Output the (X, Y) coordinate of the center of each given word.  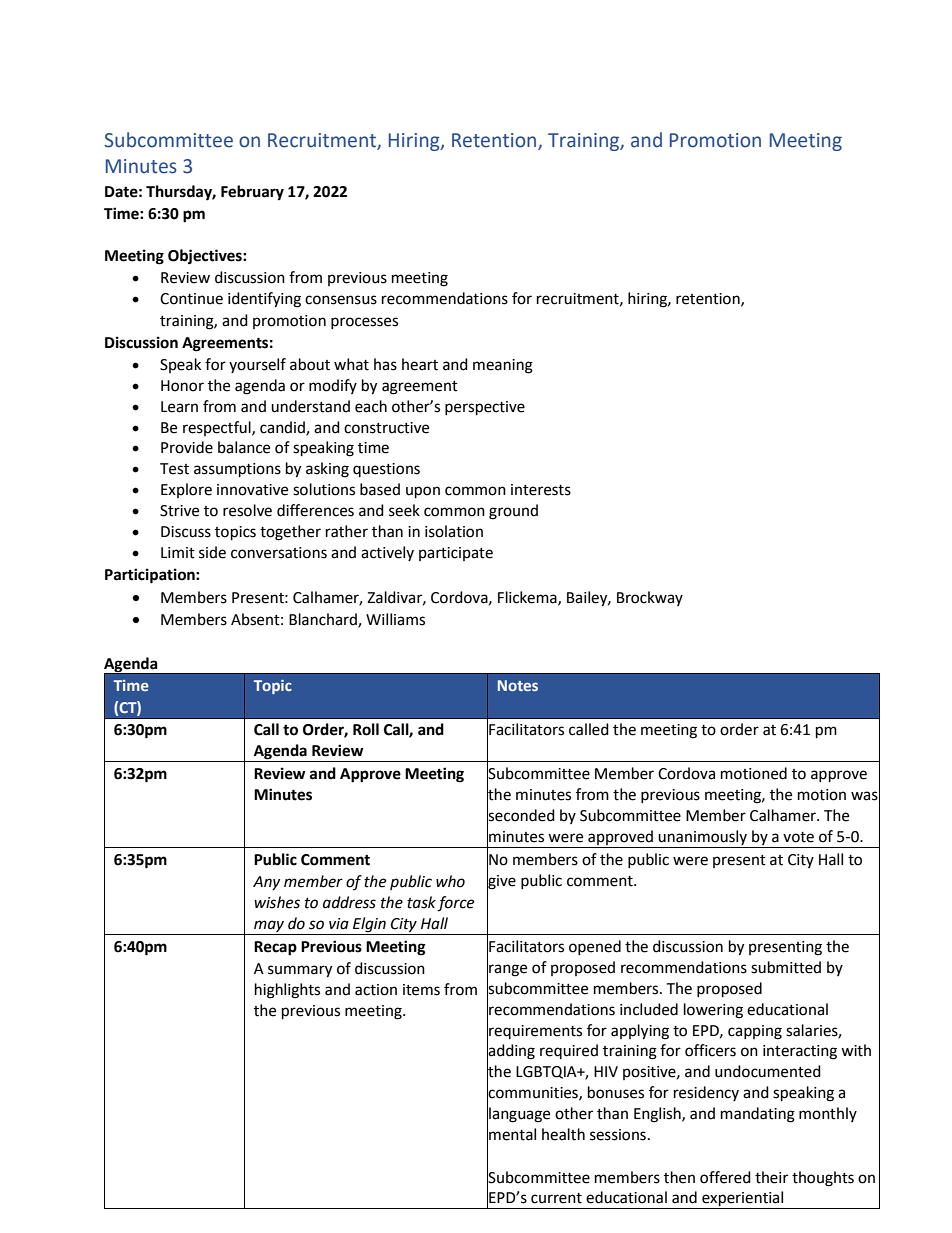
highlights (287, 991)
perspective (485, 408)
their (771, 1177)
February (252, 193)
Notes (518, 685)
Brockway (650, 598)
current (556, 1198)
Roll (366, 729)
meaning (503, 366)
